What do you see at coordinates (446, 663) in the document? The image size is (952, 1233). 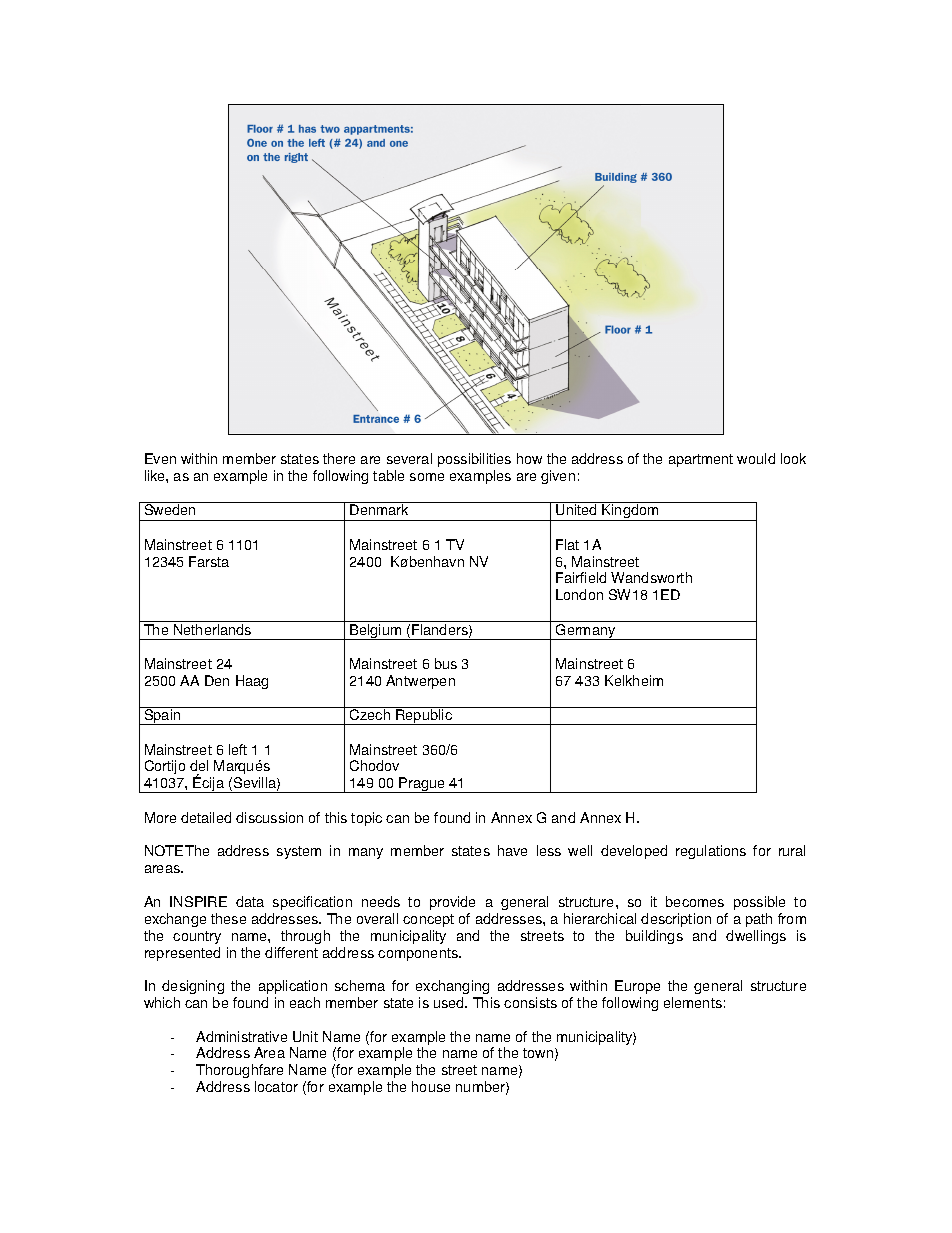 I see `bus` at bounding box center [446, 663].
